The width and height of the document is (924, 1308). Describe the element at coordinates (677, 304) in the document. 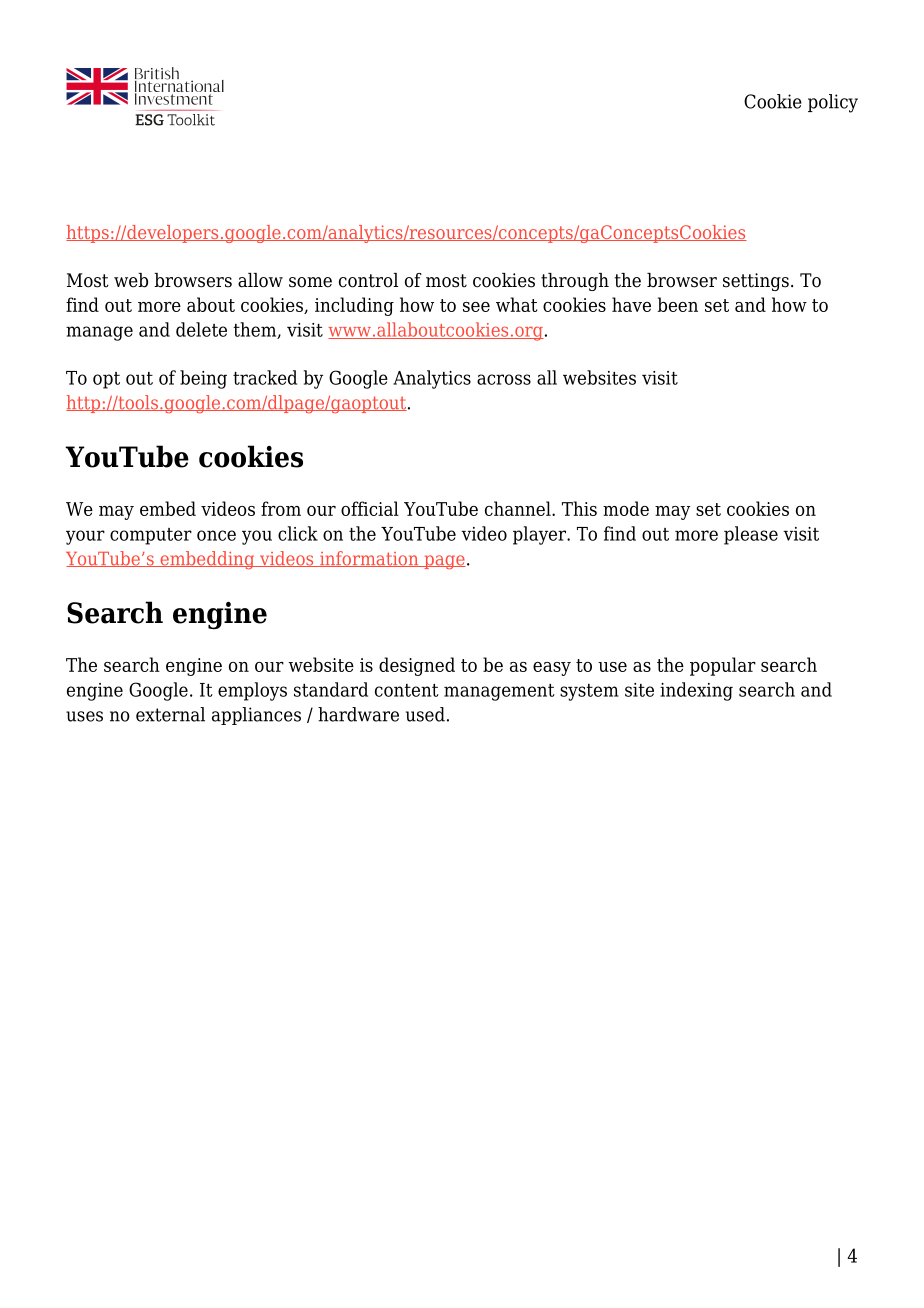

I see `been` at that location.
